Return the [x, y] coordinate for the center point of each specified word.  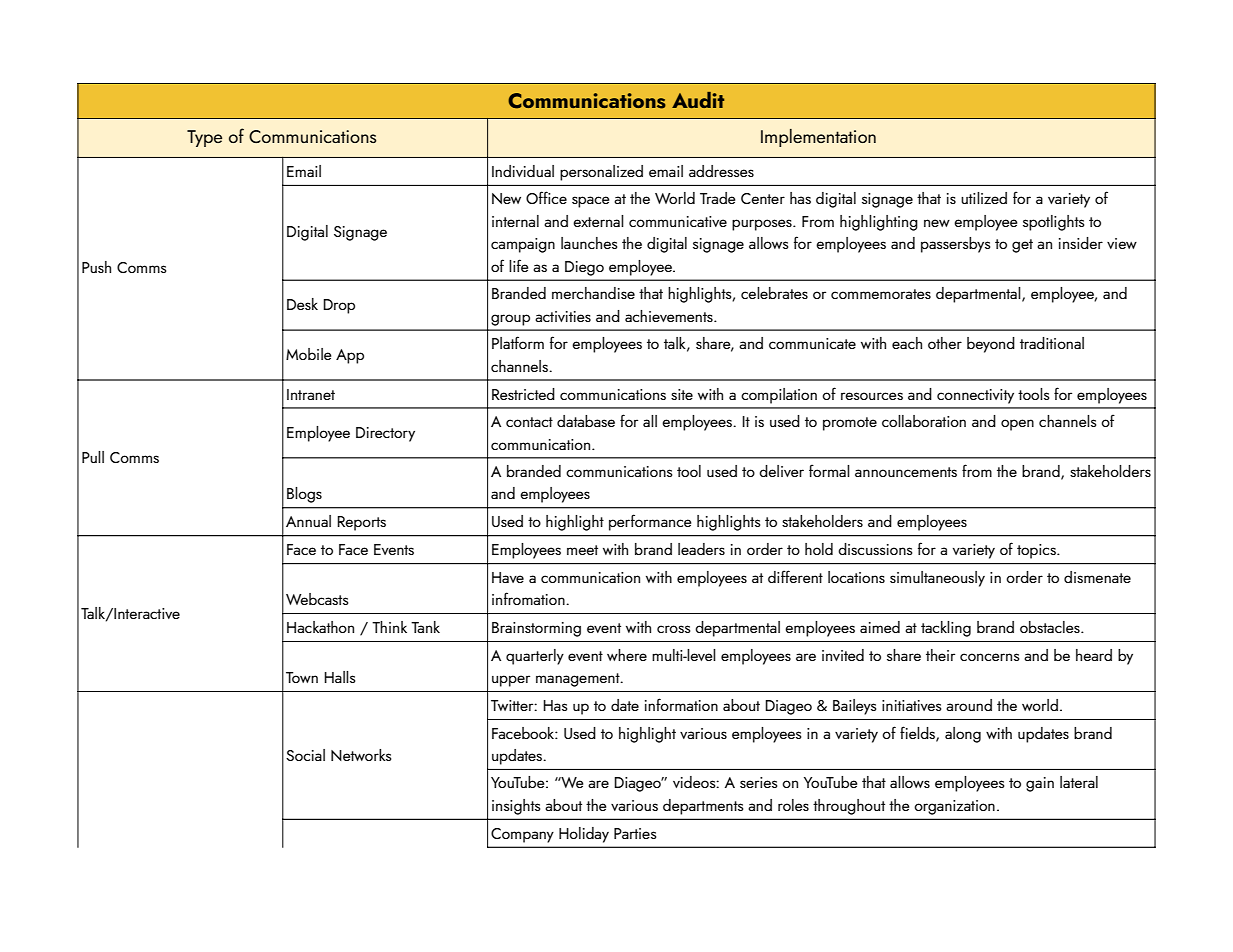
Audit [698, 100]
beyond [991, 345]
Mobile [309, 354]
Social [305, 755]
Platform [518, 342]
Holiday [584, 835]
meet [582, 550]
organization [954, 807]
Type [204, 138]
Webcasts [317, 599]
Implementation [818, 138]
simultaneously [937, 579]
